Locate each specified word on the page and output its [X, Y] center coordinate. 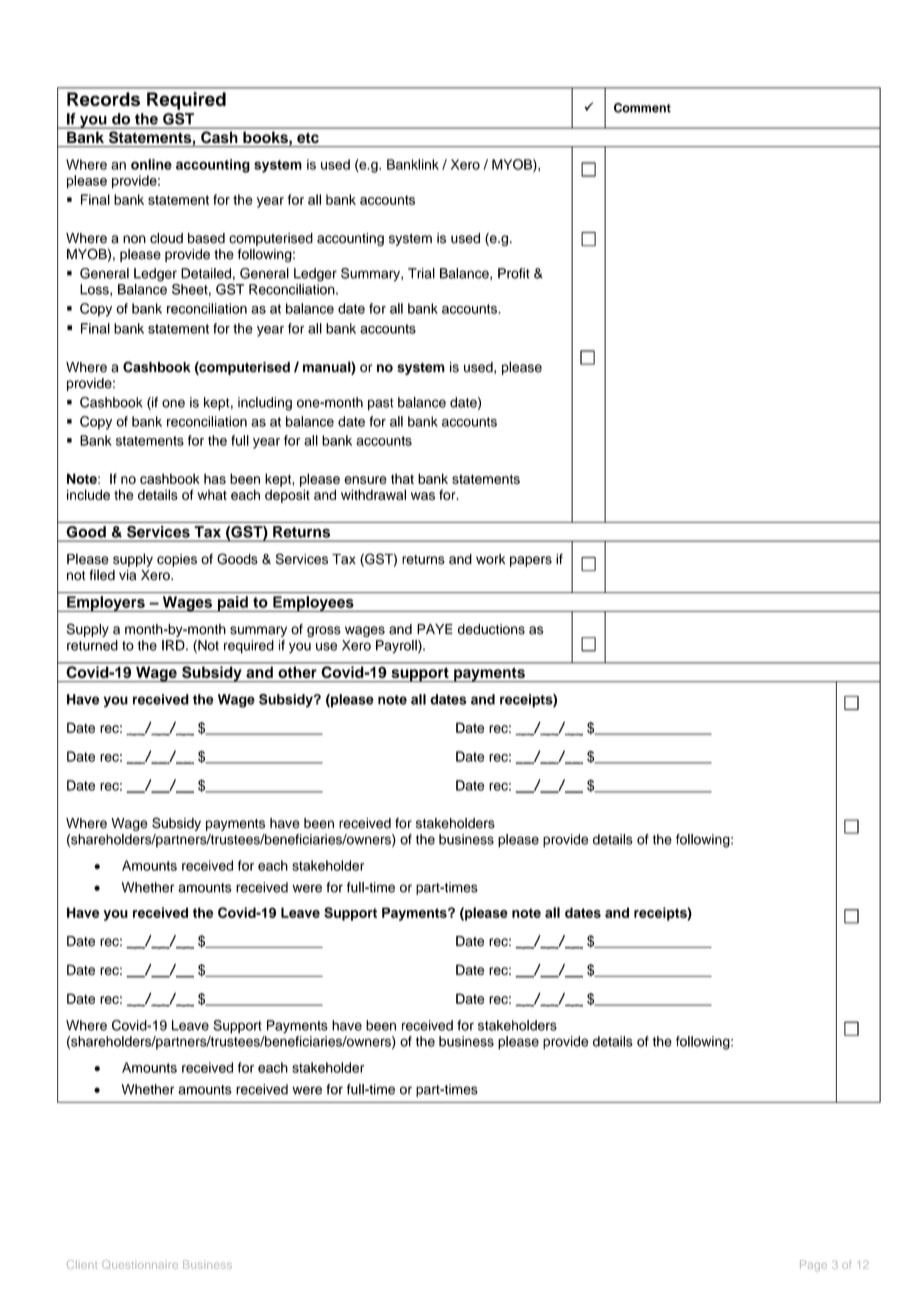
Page [813, 1266]
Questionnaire [140, 1264]
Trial [421, 273]
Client [82, 1264]
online [151, 164]
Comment [642, 108]
